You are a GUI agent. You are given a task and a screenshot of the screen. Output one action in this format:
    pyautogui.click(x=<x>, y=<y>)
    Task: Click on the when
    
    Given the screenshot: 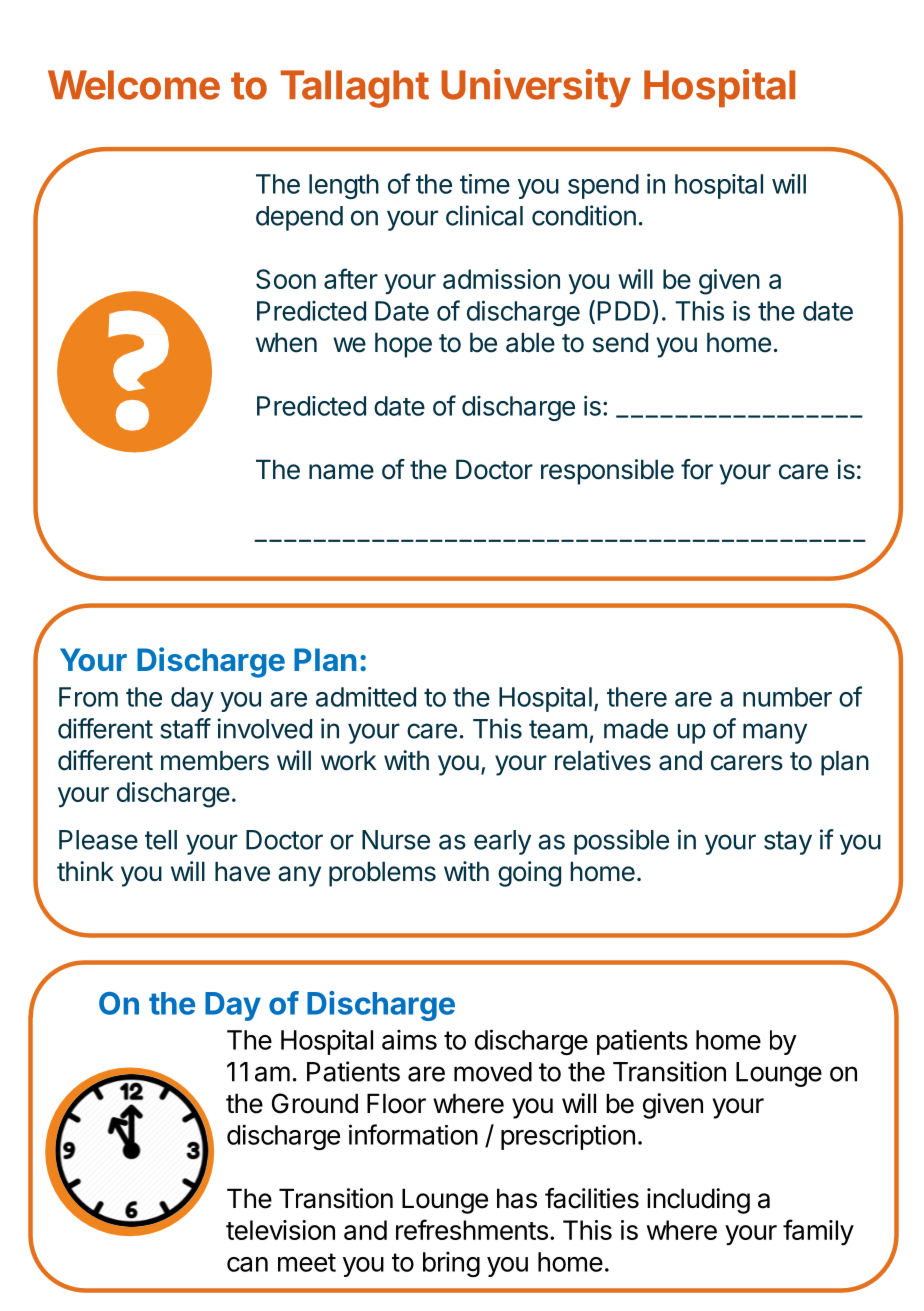 What is the action you would take?
    pyautogui.click(x=286, y=343)
